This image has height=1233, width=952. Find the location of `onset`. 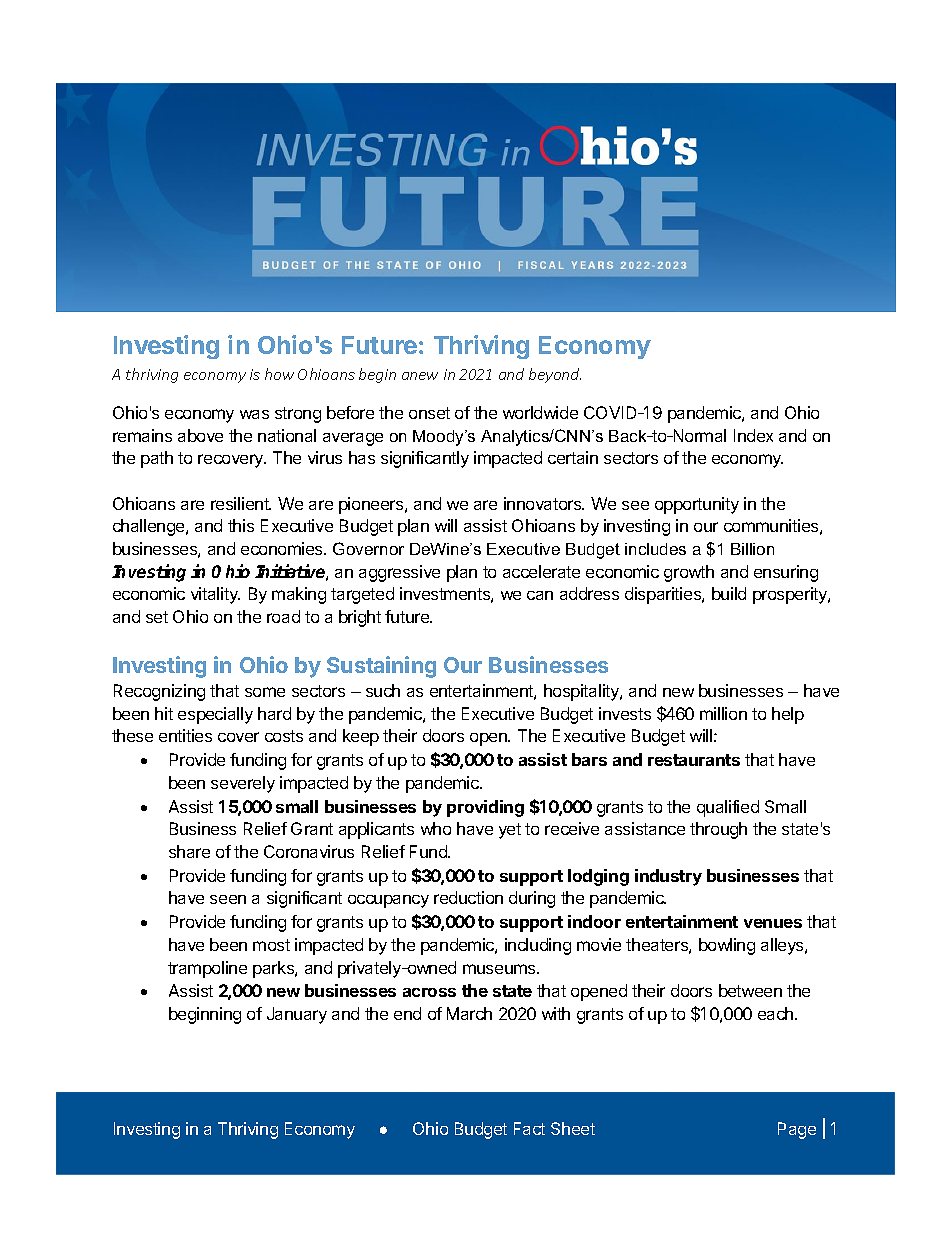

onset is located at coordinates (429, 413).
